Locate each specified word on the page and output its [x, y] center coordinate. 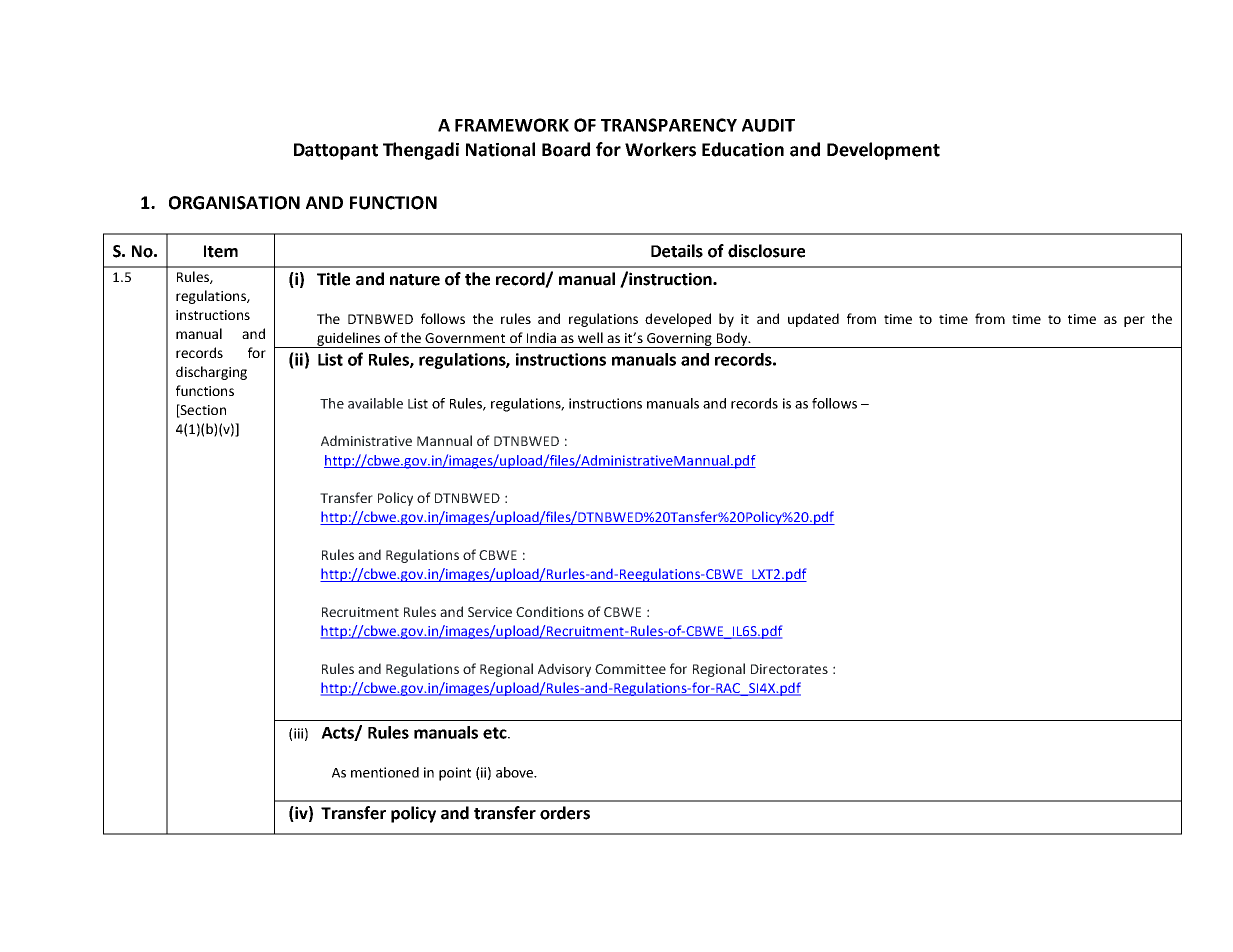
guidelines [349, 340]
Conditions [550, 611]
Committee [630, 669]
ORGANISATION [234, 203]
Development [883, 151]
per [1134, 321]
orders [565, 813]
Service [490, 612]
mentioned [385, 772]
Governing [679, 340]
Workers [660, 149]
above [516, 772]
